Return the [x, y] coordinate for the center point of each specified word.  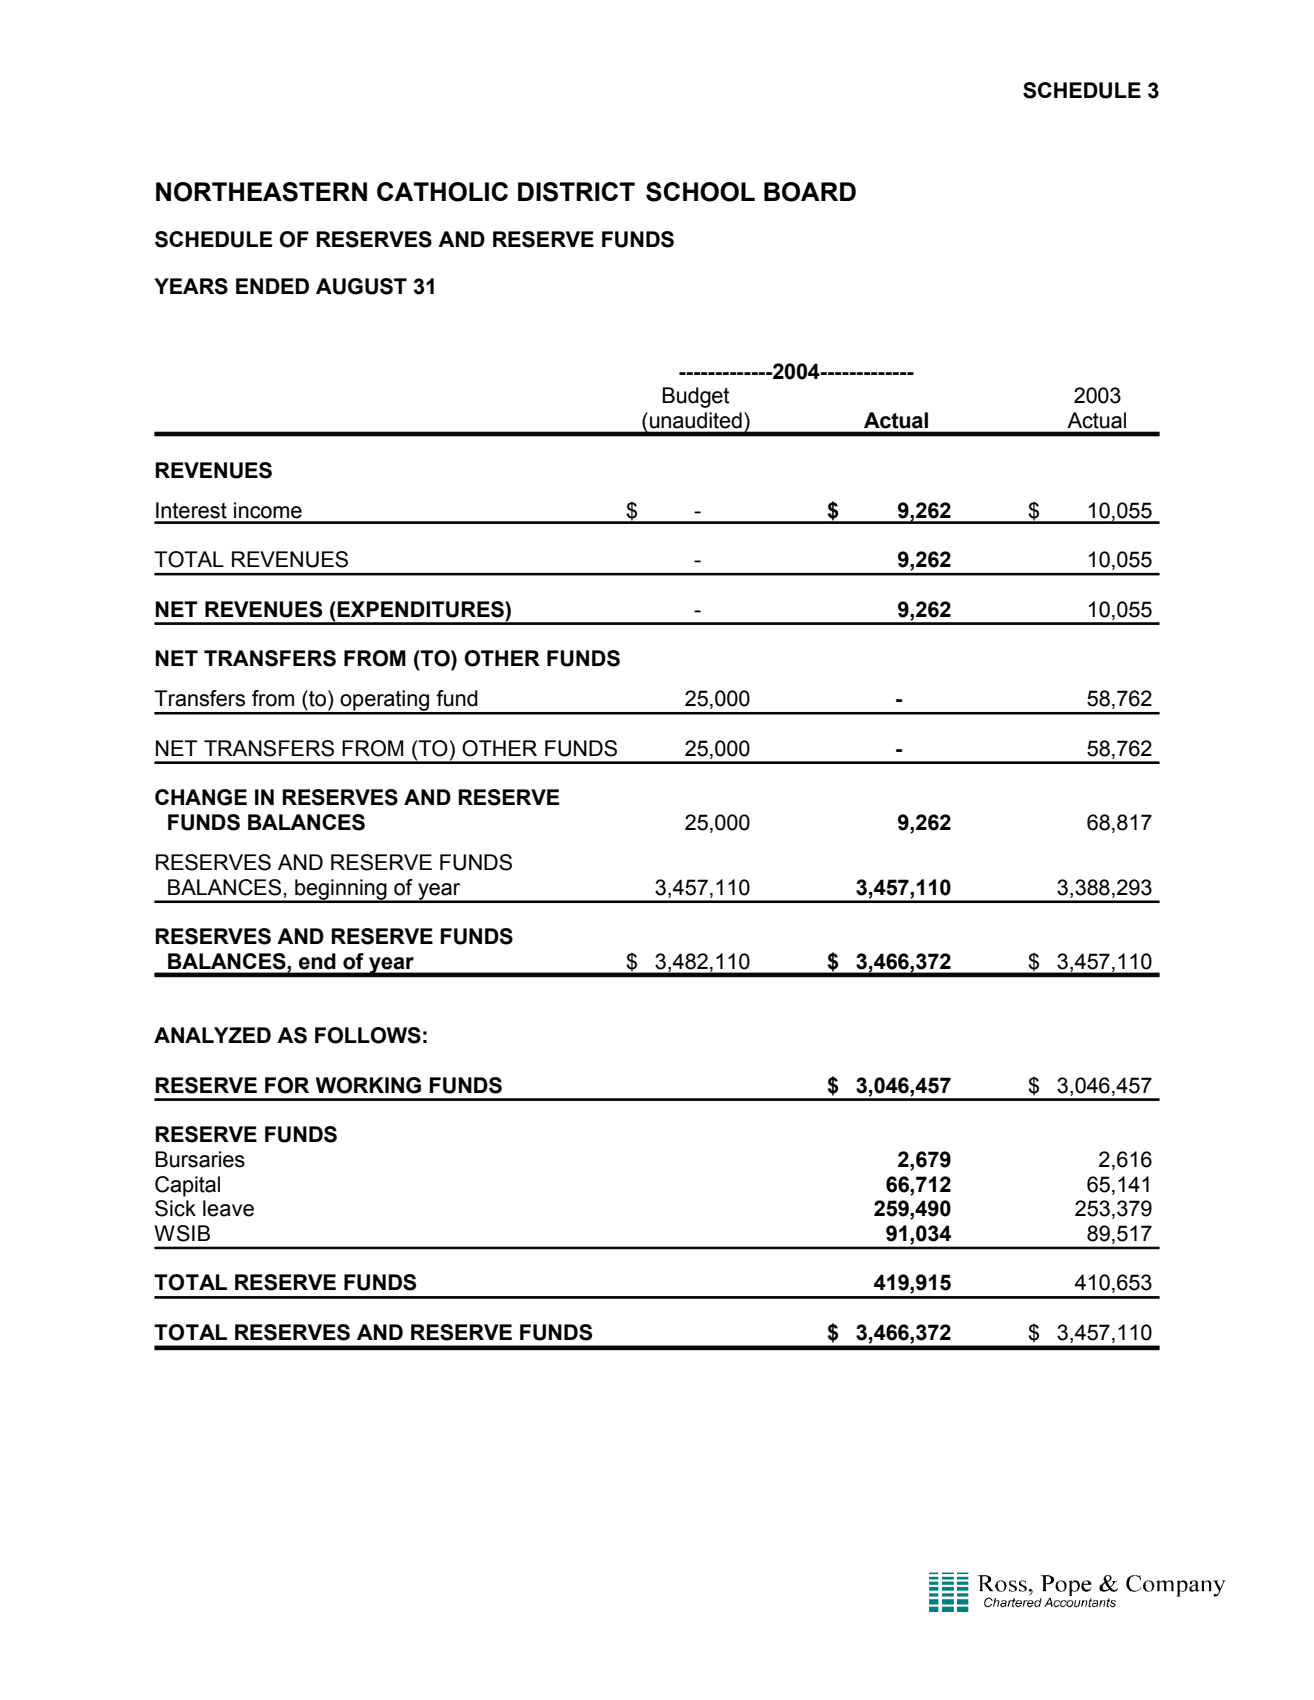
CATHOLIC [442, 192]
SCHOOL [700, 192]
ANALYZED [212, 1035]
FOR [287, 1085]
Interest [191, 510]
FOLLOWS [368, 1035]
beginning [341, 890]
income [268, 510]
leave [228, 1208]
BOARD [810, 192]
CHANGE [201, 797]
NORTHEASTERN [261, 192]
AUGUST [361, 286]
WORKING [368, 1085]
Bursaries [200, 1159]
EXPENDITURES [421, 609]
